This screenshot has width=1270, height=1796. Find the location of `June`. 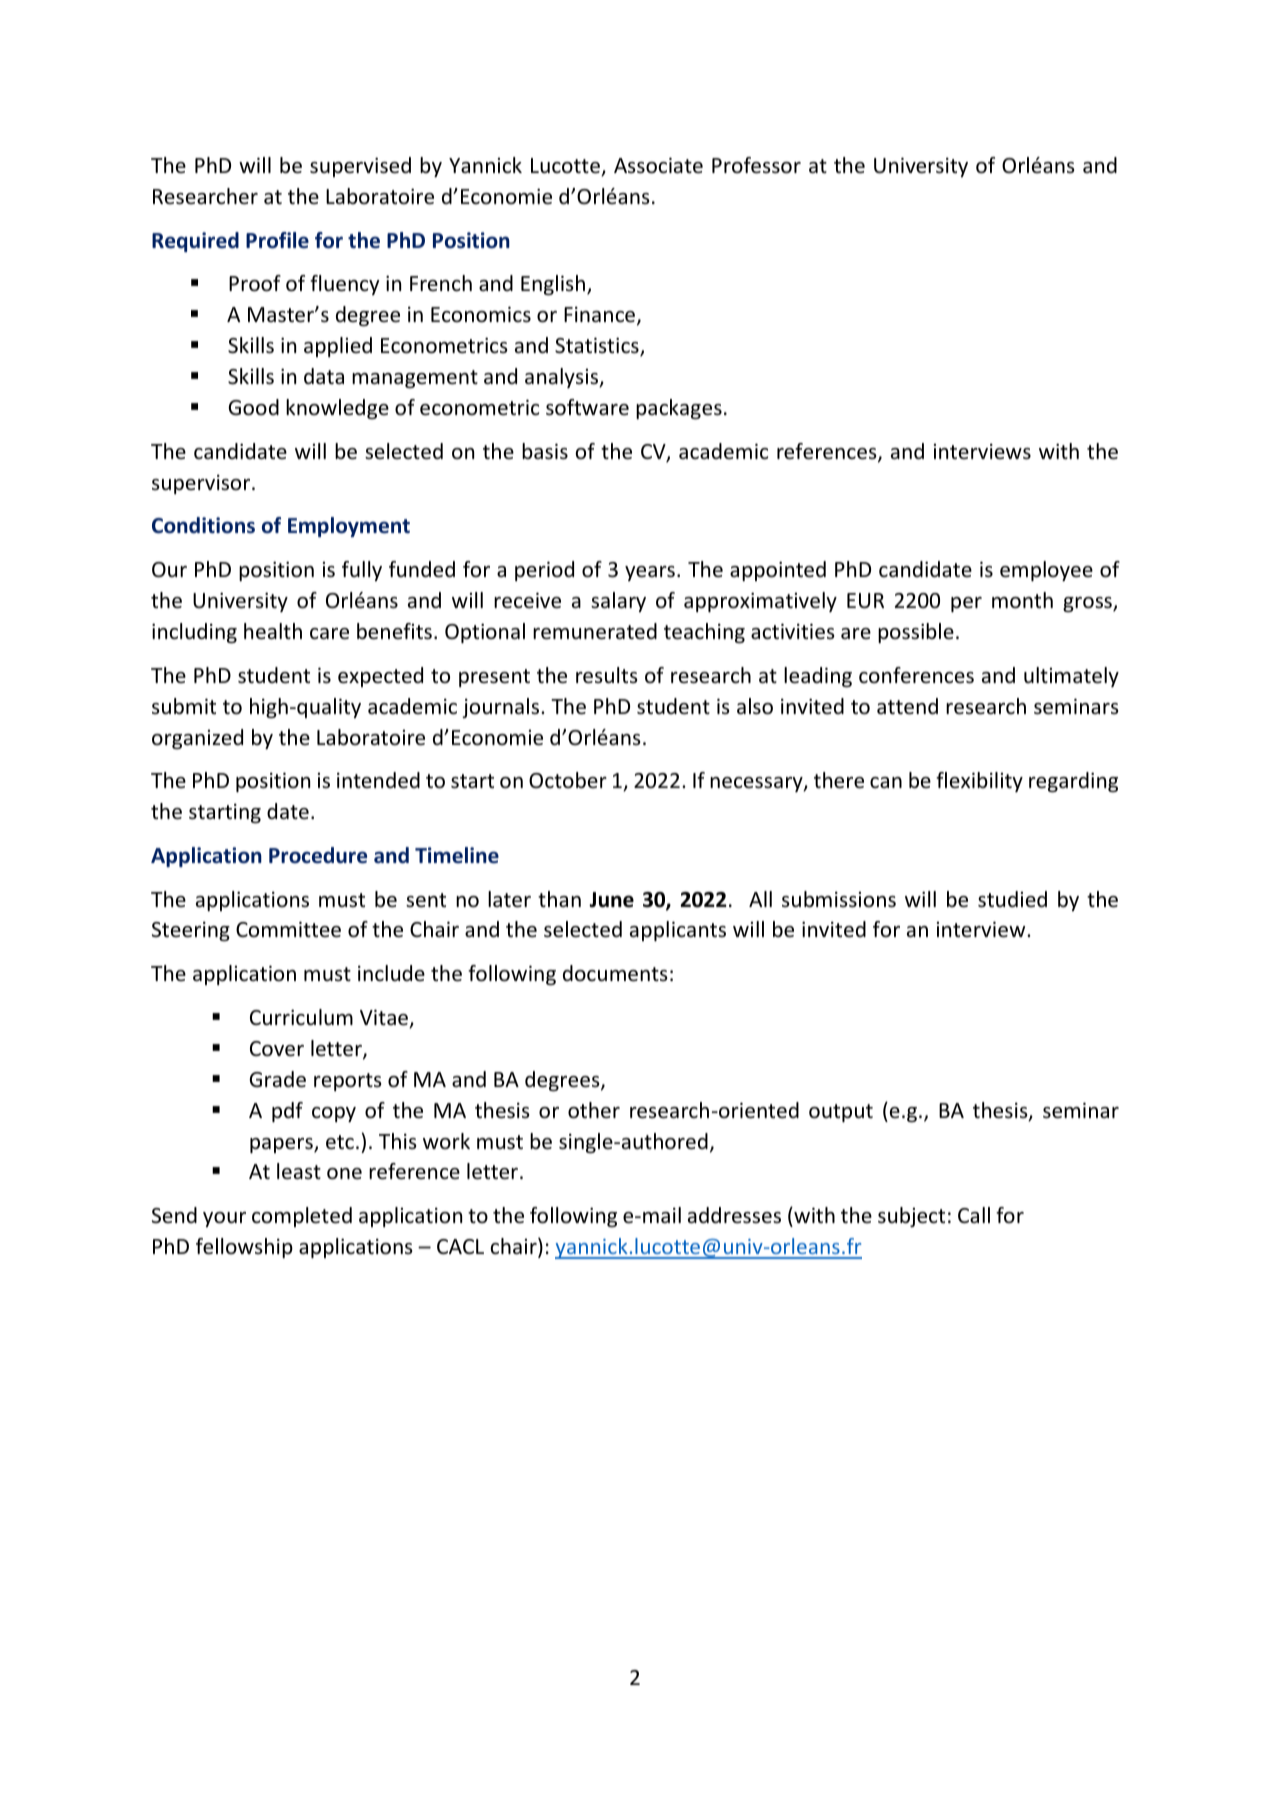

June is located at coordinates (611, 900).
